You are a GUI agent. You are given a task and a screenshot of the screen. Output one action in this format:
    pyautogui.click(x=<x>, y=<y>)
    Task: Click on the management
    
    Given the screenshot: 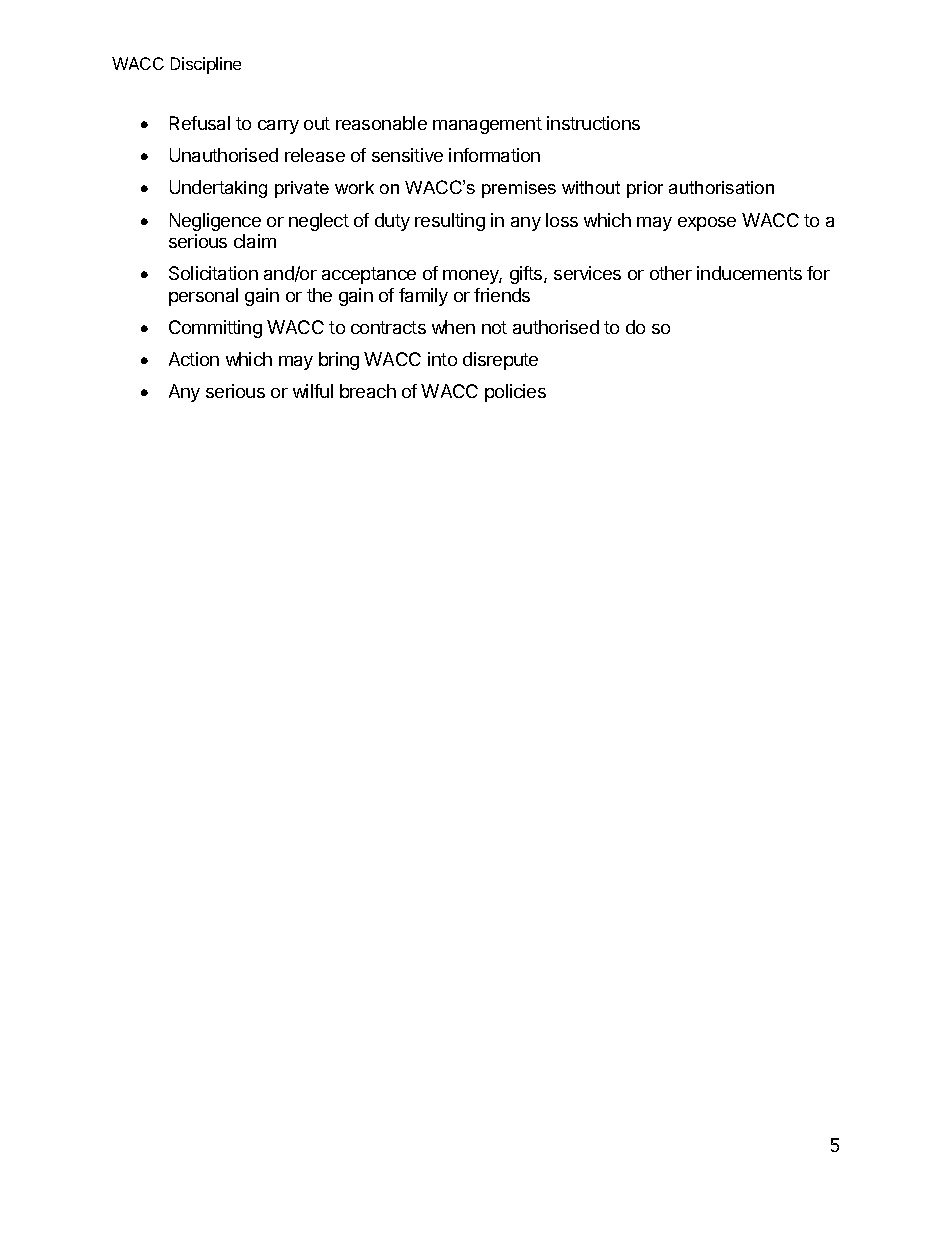 What is the action you would take?
    pyautogui.click(x=487, y=125)
